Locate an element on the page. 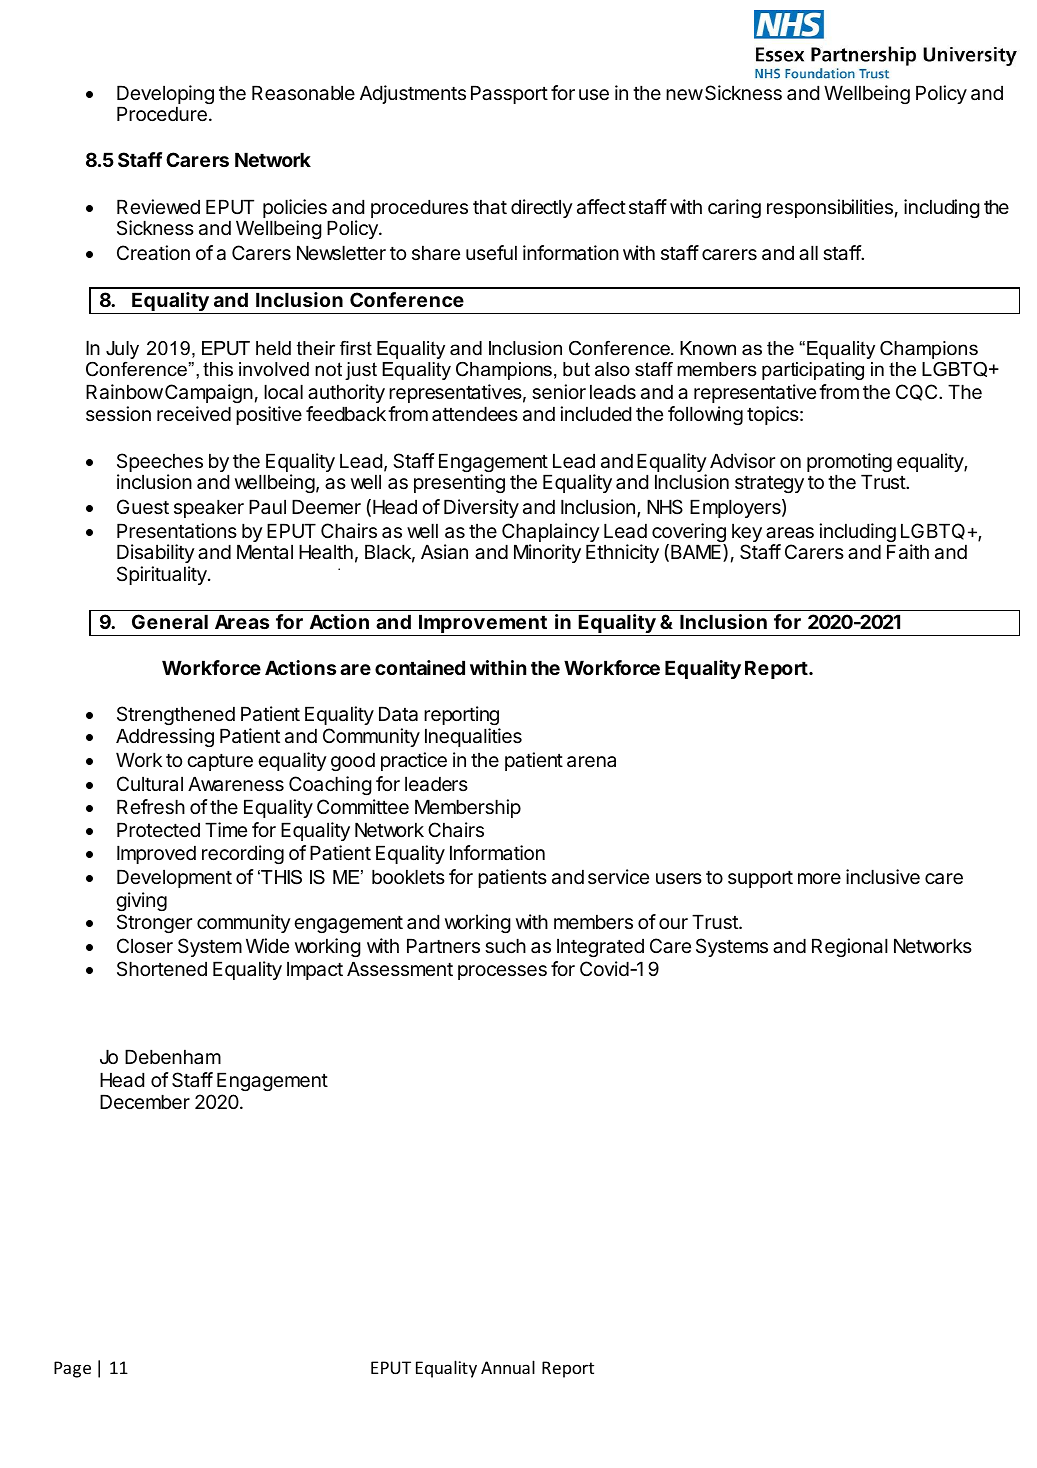 This image has height=1468, width=1037. Annual is located at coordinates (508, 1367).
